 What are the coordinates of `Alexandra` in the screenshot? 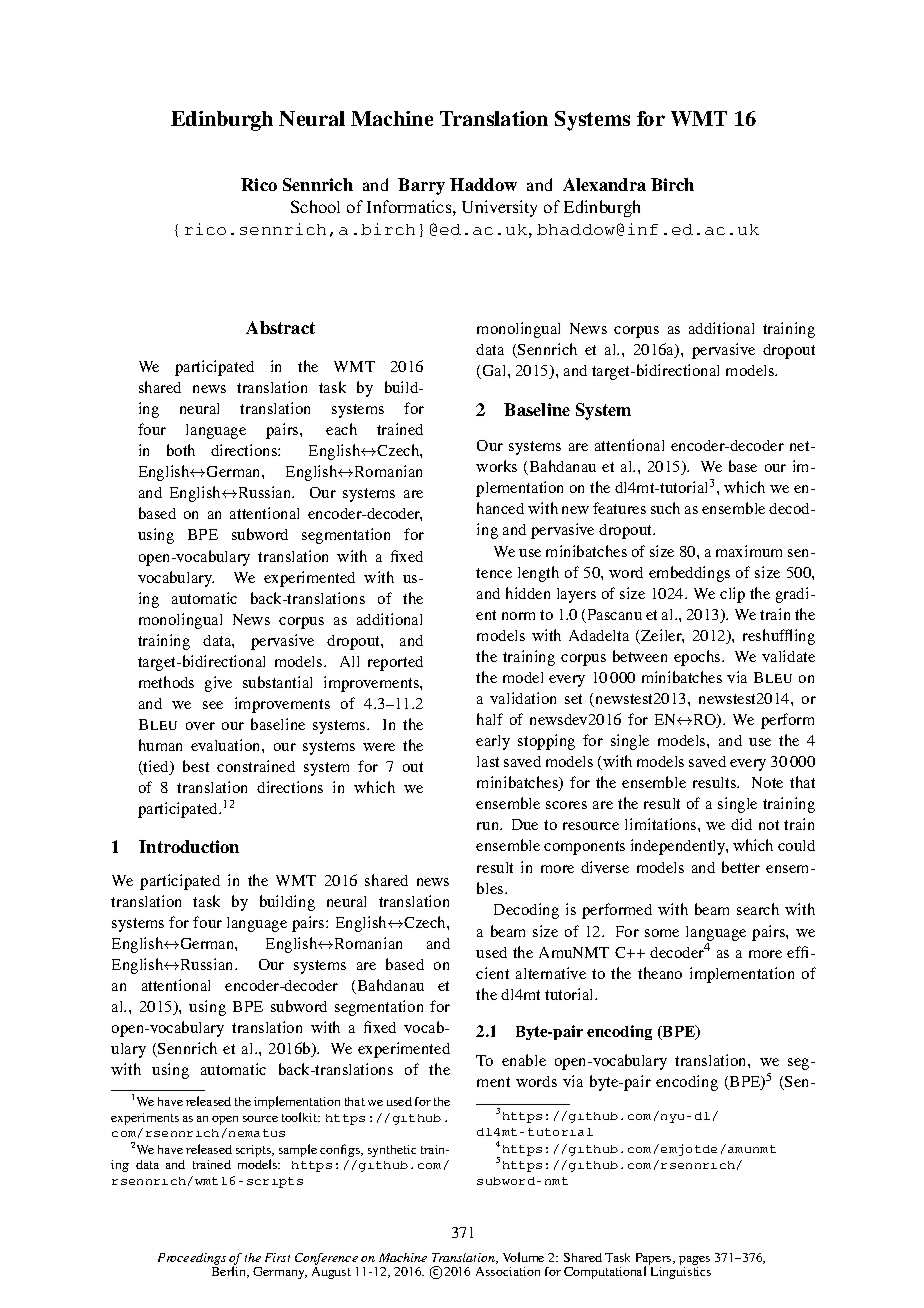 It's located at (604, 184).
